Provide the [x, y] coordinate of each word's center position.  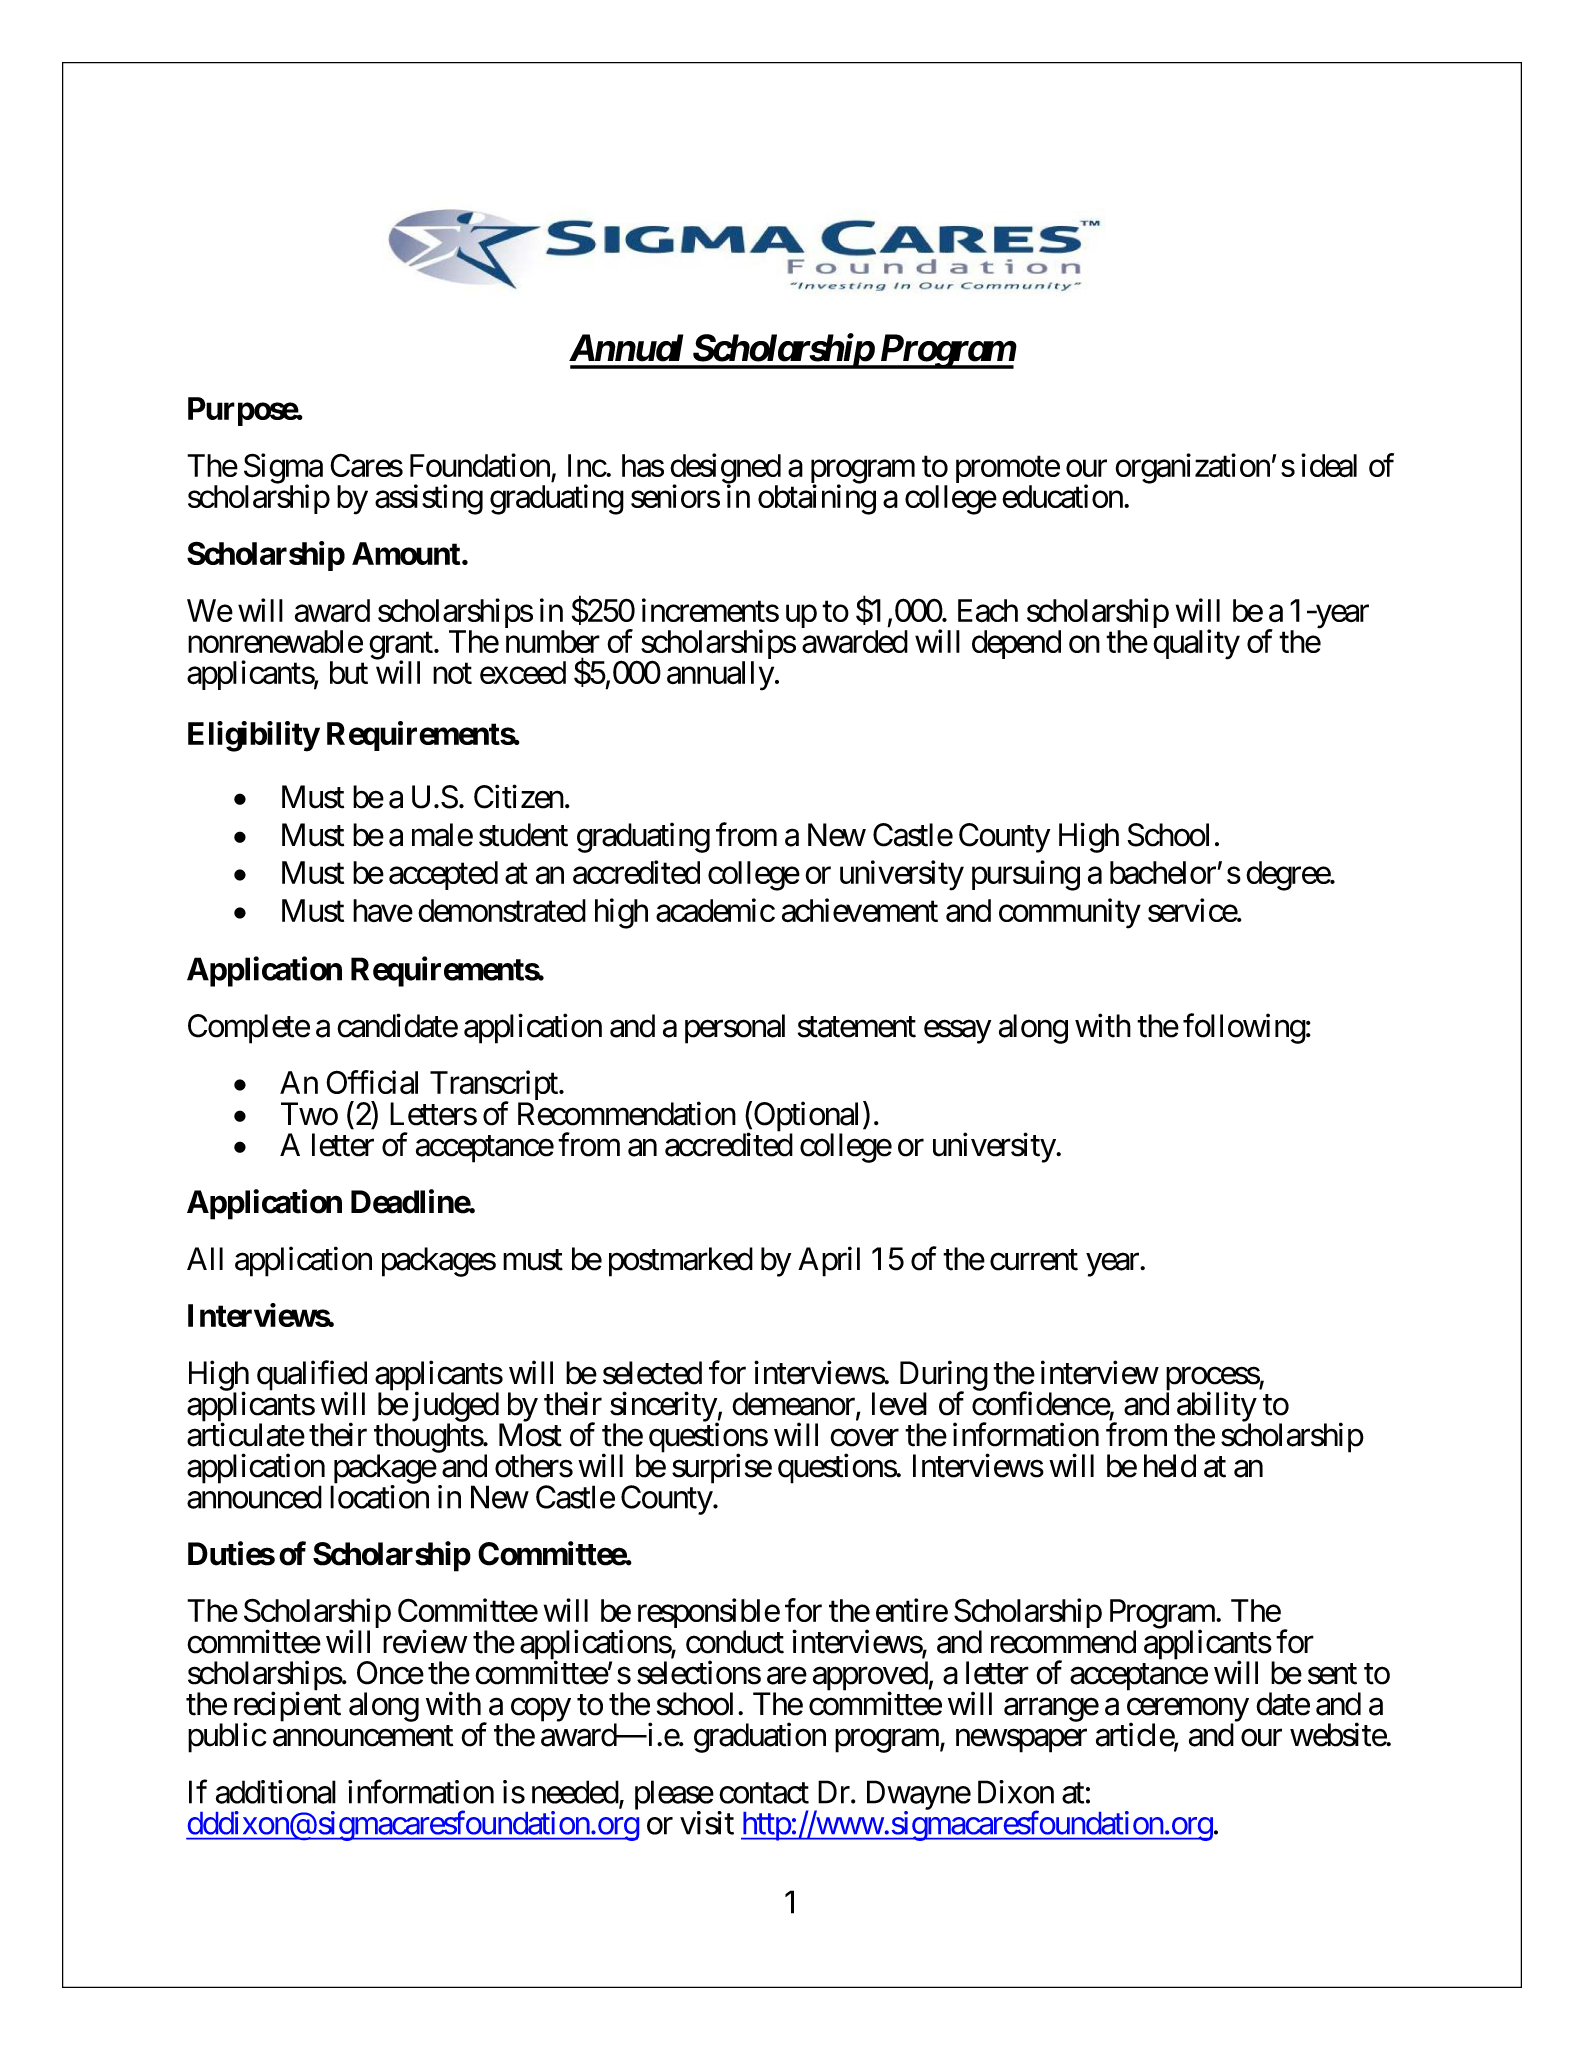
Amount [407, 553]
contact [764, 1793]
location [379, 1497]
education [1062, 496]
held [1170, 1466]
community [1070, 913]
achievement [860, 910]
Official [372, 1082]
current [1034, 1260]
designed [725, 469]
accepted [443, 875]
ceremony [1188, 1711]
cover [864, 1438]
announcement [363, 1736]
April [829, 1261]
